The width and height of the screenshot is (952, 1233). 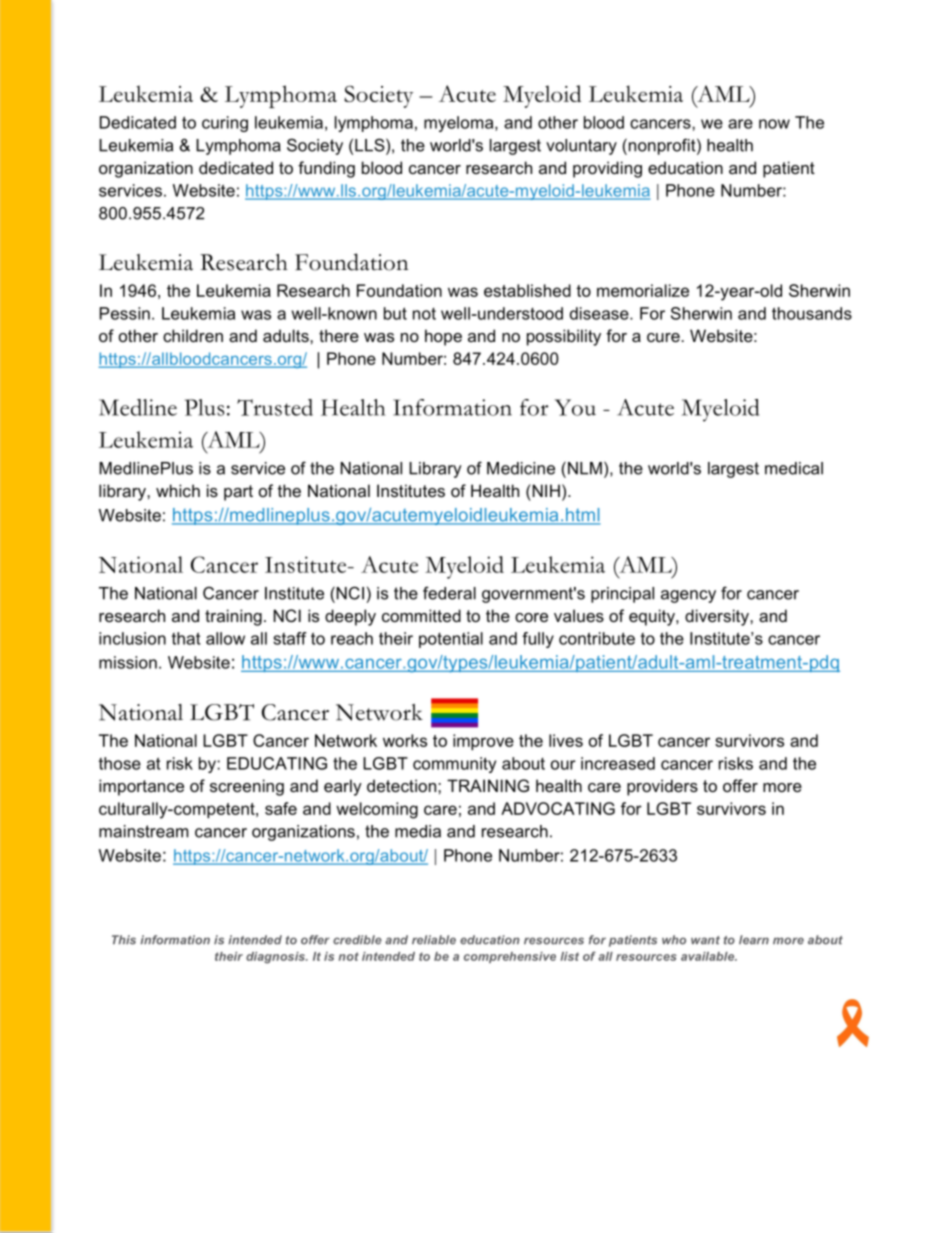 What do you see at coordinates (483, 742) in the screenshot?
I see `improve` at bounding box center [483, 742].
